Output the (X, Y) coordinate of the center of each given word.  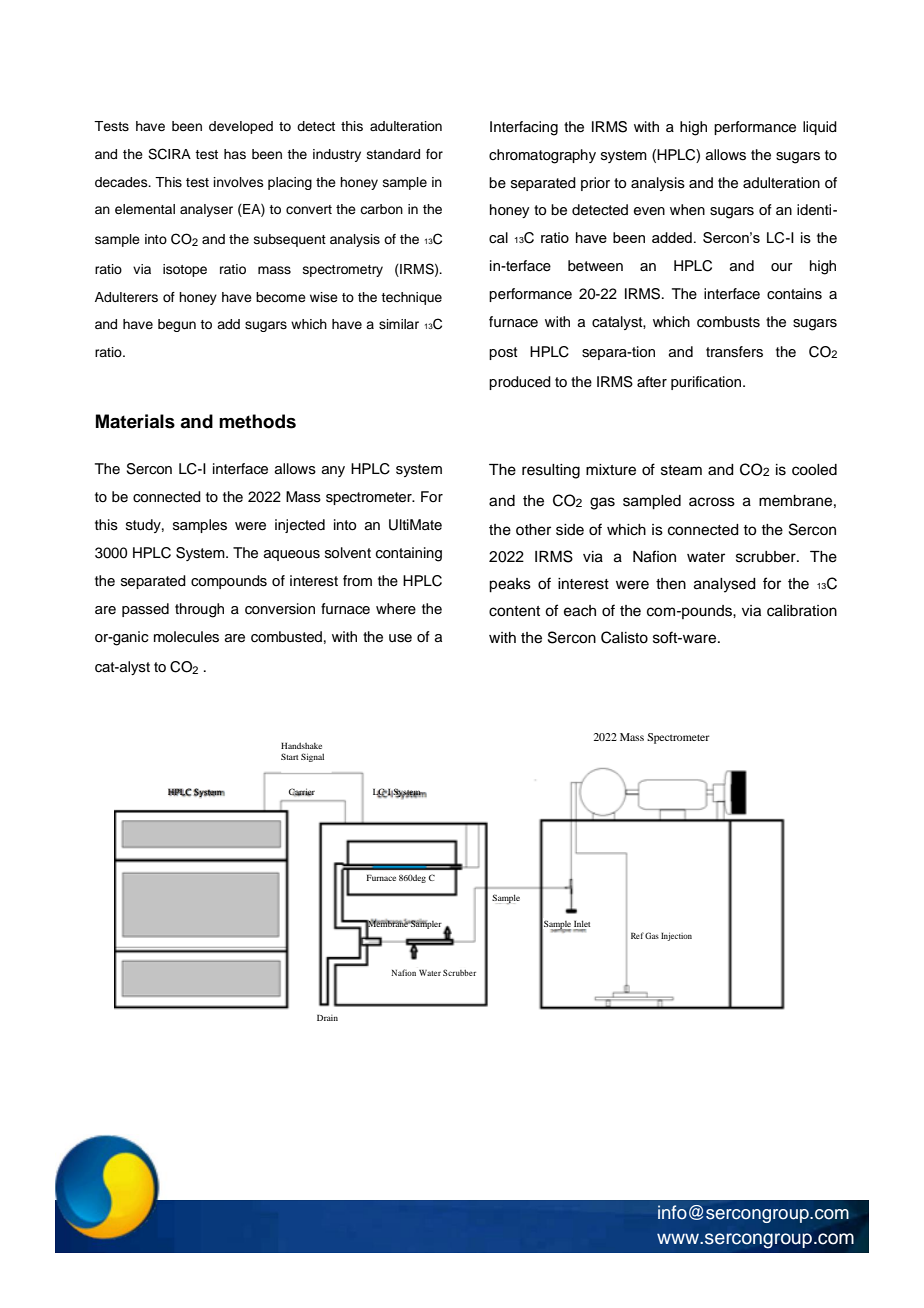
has (235, 154)
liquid (820, 128)
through (199, 610)
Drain (327, 1017)
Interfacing (524, 128)
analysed (725, 585)
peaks (510, 585)
